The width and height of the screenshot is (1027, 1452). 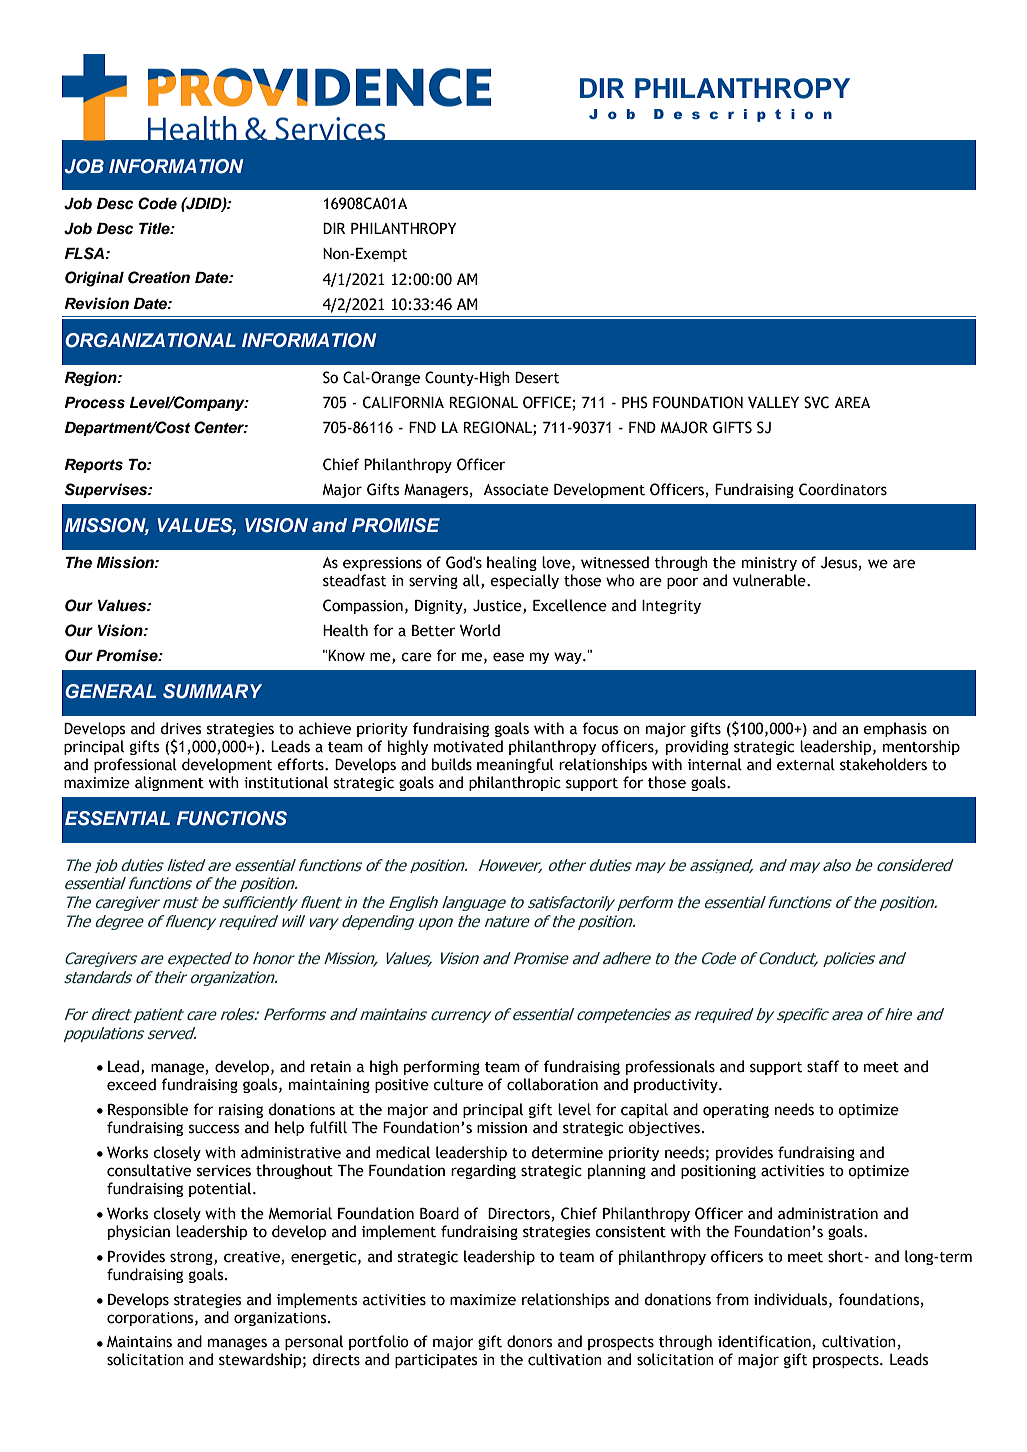 I want to click on Desert, so click(x=537, y=378).
